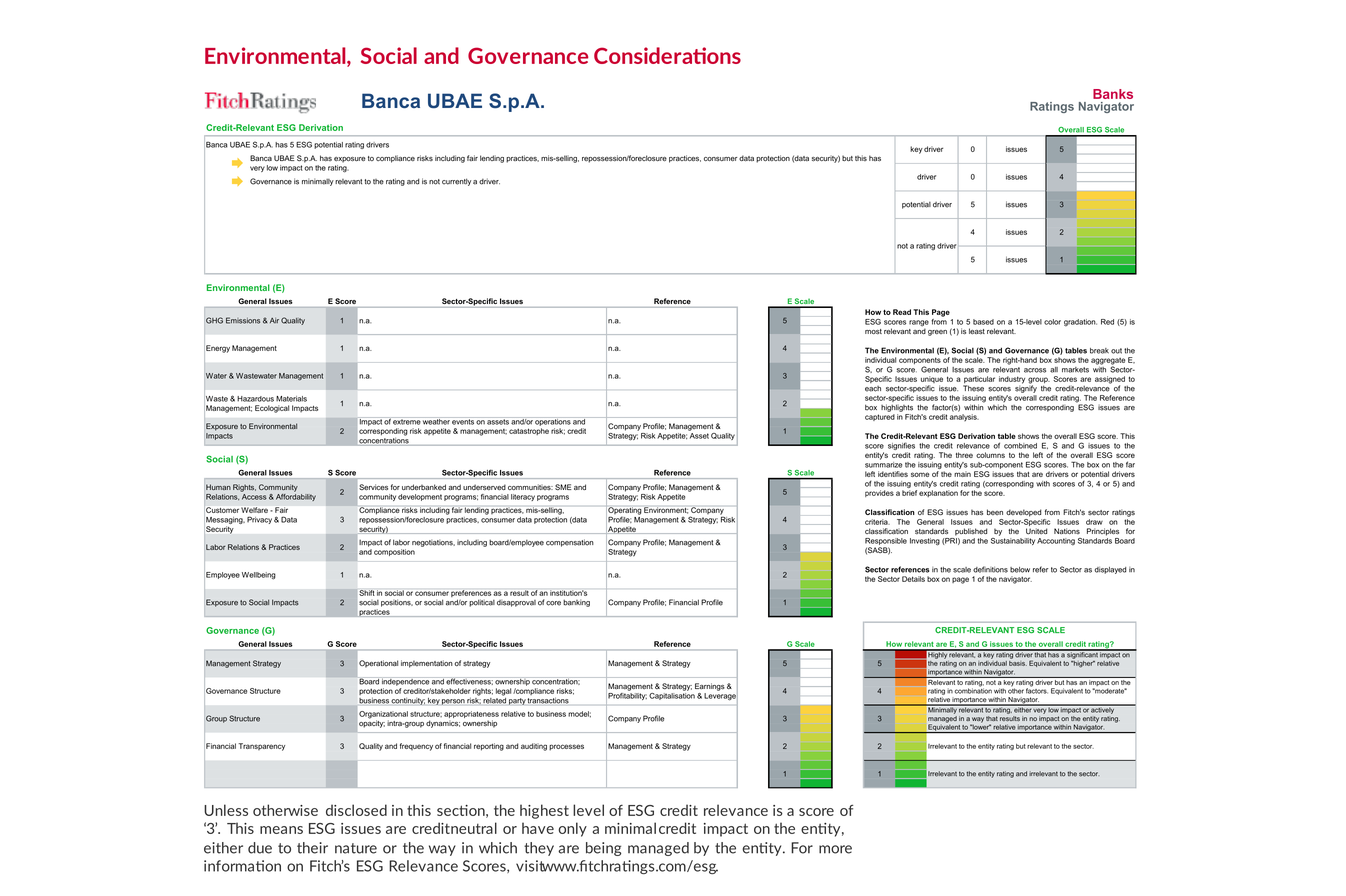 This document has height=896, width=1346. I want to click on currently, so click(456, 182).
